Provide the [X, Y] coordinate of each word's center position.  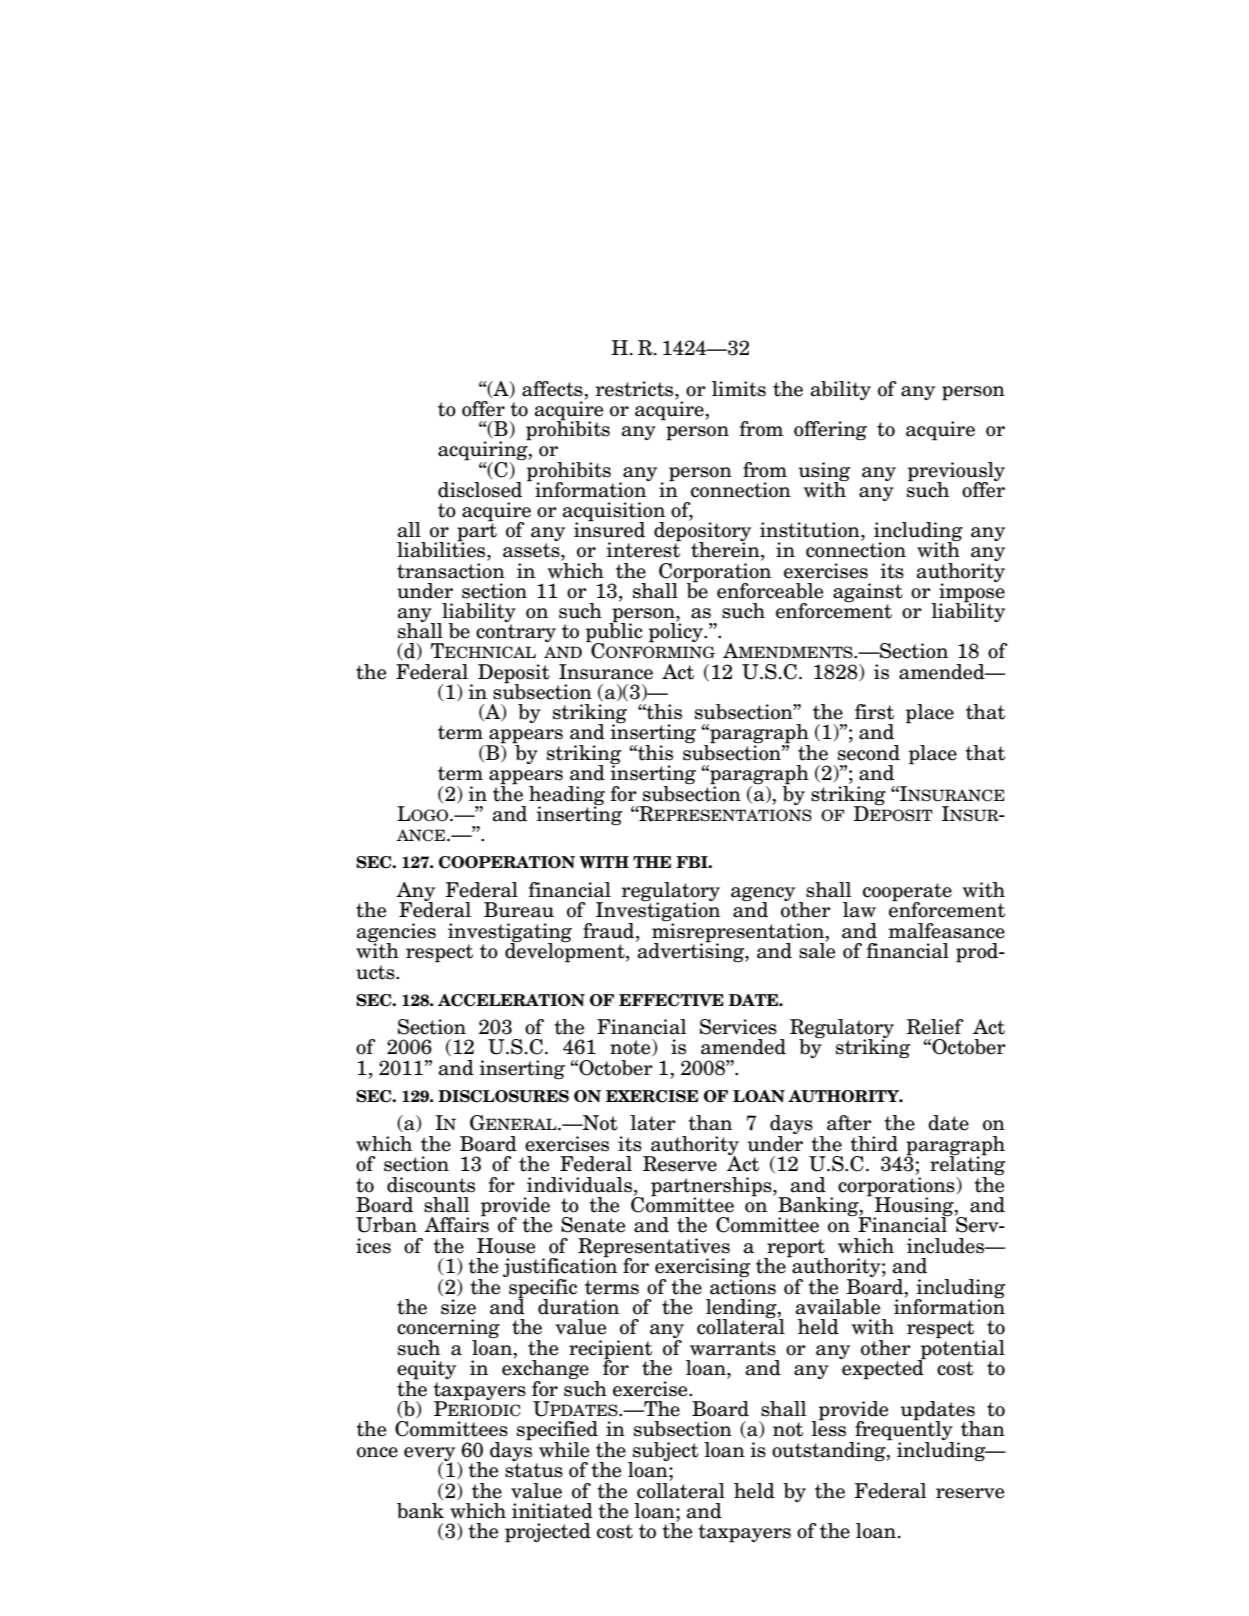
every [431, 1455]
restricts [635, 389]
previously [956, 472]
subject [665, 1452]
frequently [903, 1431]
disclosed [480, 488]
